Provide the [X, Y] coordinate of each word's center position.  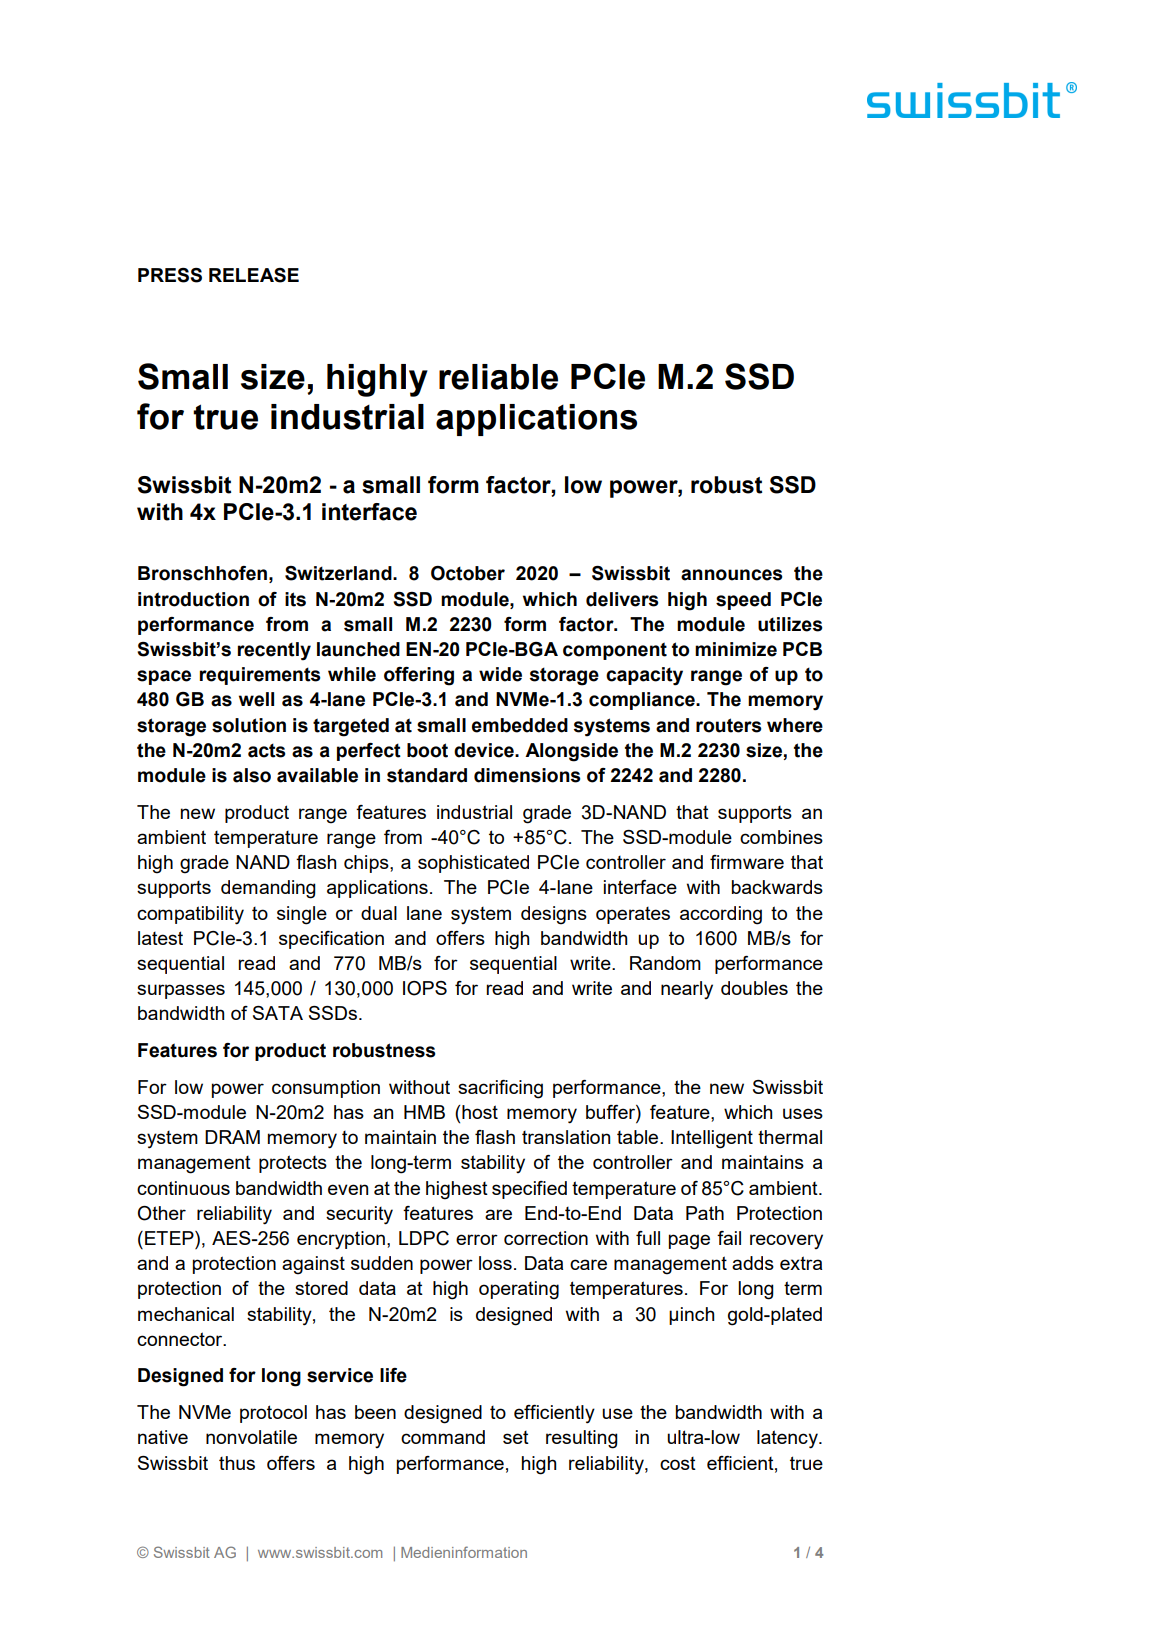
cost [678, 1463]
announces [732, 575]
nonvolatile [251, 1437]
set [516, 1437]
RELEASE [254, 275]
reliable [498, 377]
